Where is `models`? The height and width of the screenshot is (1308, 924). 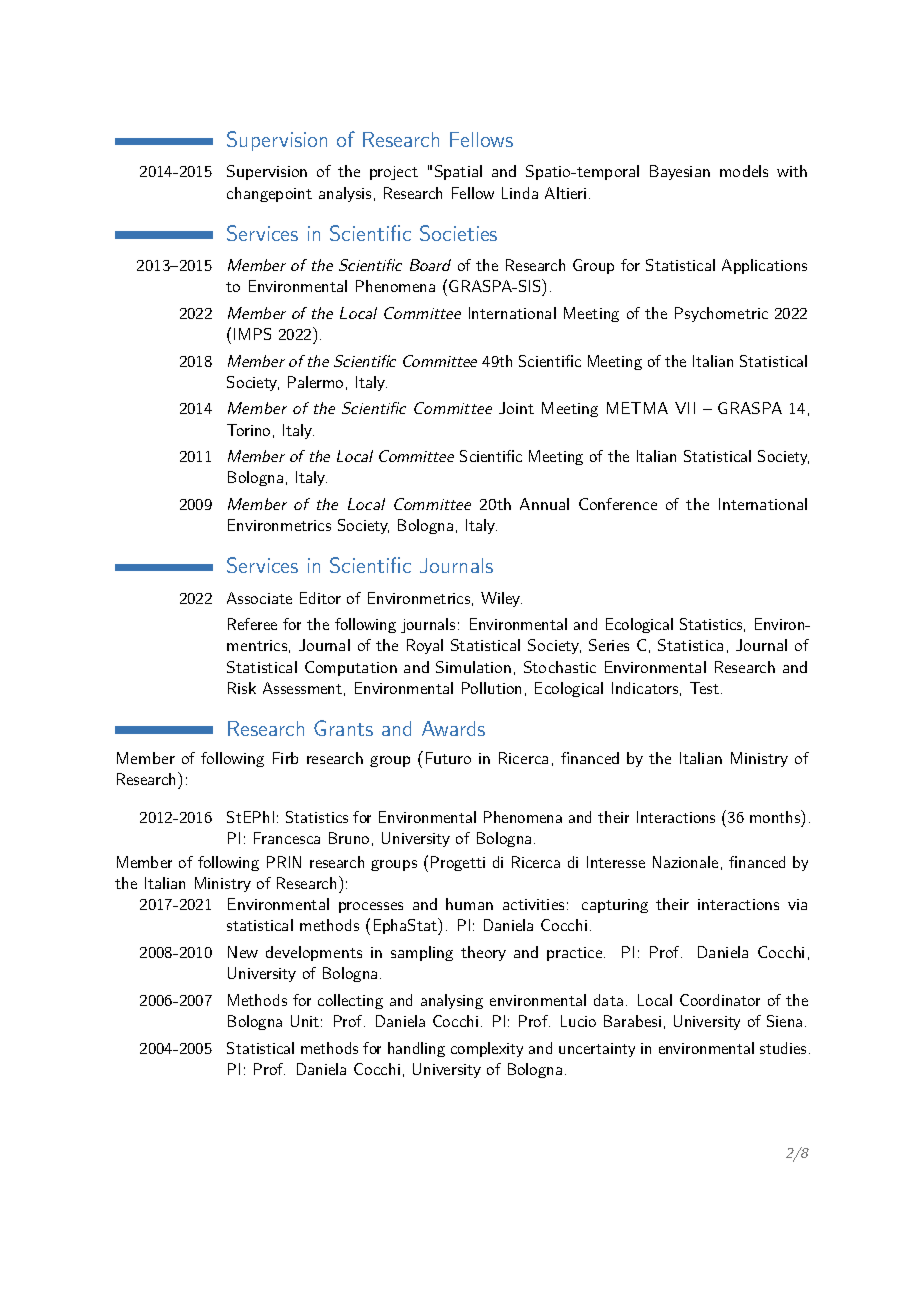 models is located at coordinates (744, 171).
